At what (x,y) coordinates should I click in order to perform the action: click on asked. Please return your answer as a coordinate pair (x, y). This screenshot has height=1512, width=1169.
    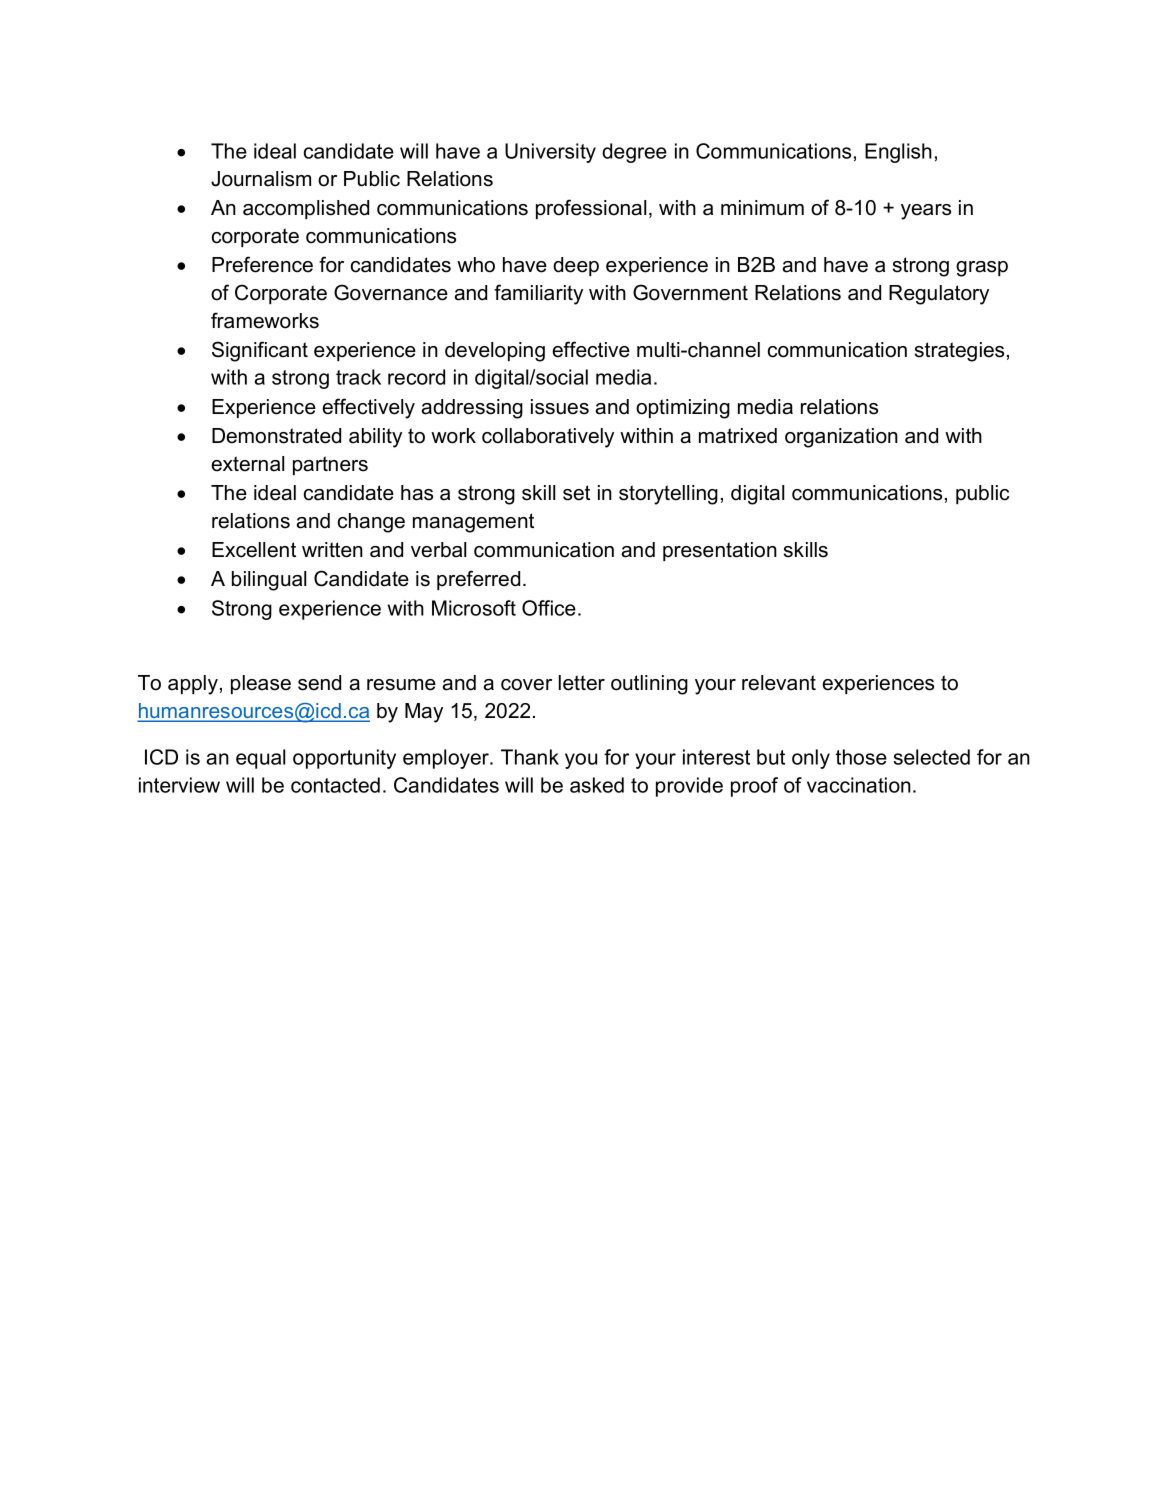
    Looking at the image, I should click on (597, 785).
